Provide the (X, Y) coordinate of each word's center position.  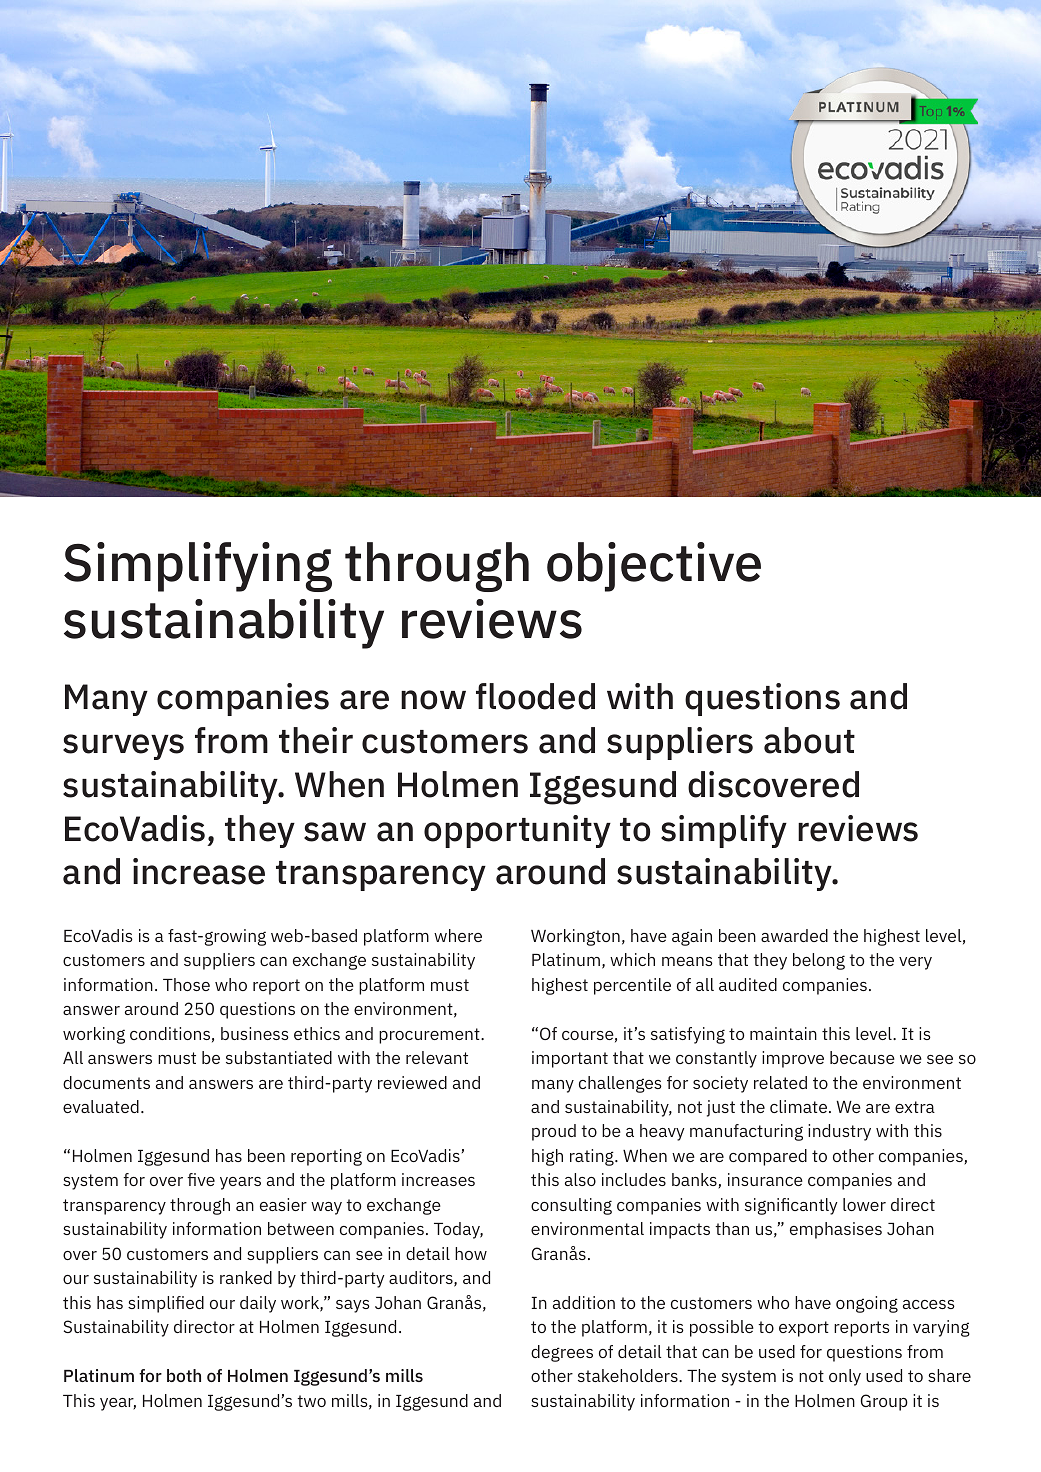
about (809, 740)
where (458, 935)
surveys (123, 747)
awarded (794, 935)
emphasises (836, 1230)
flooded (535, 696)
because (862, 1057)
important (570, 1059)
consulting (571, 1206)
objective (654, 567)
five (201, 1179)
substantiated (279, 1057)
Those (186, 984)
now (433, 700)
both (184, 1375)
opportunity (517, 831)
